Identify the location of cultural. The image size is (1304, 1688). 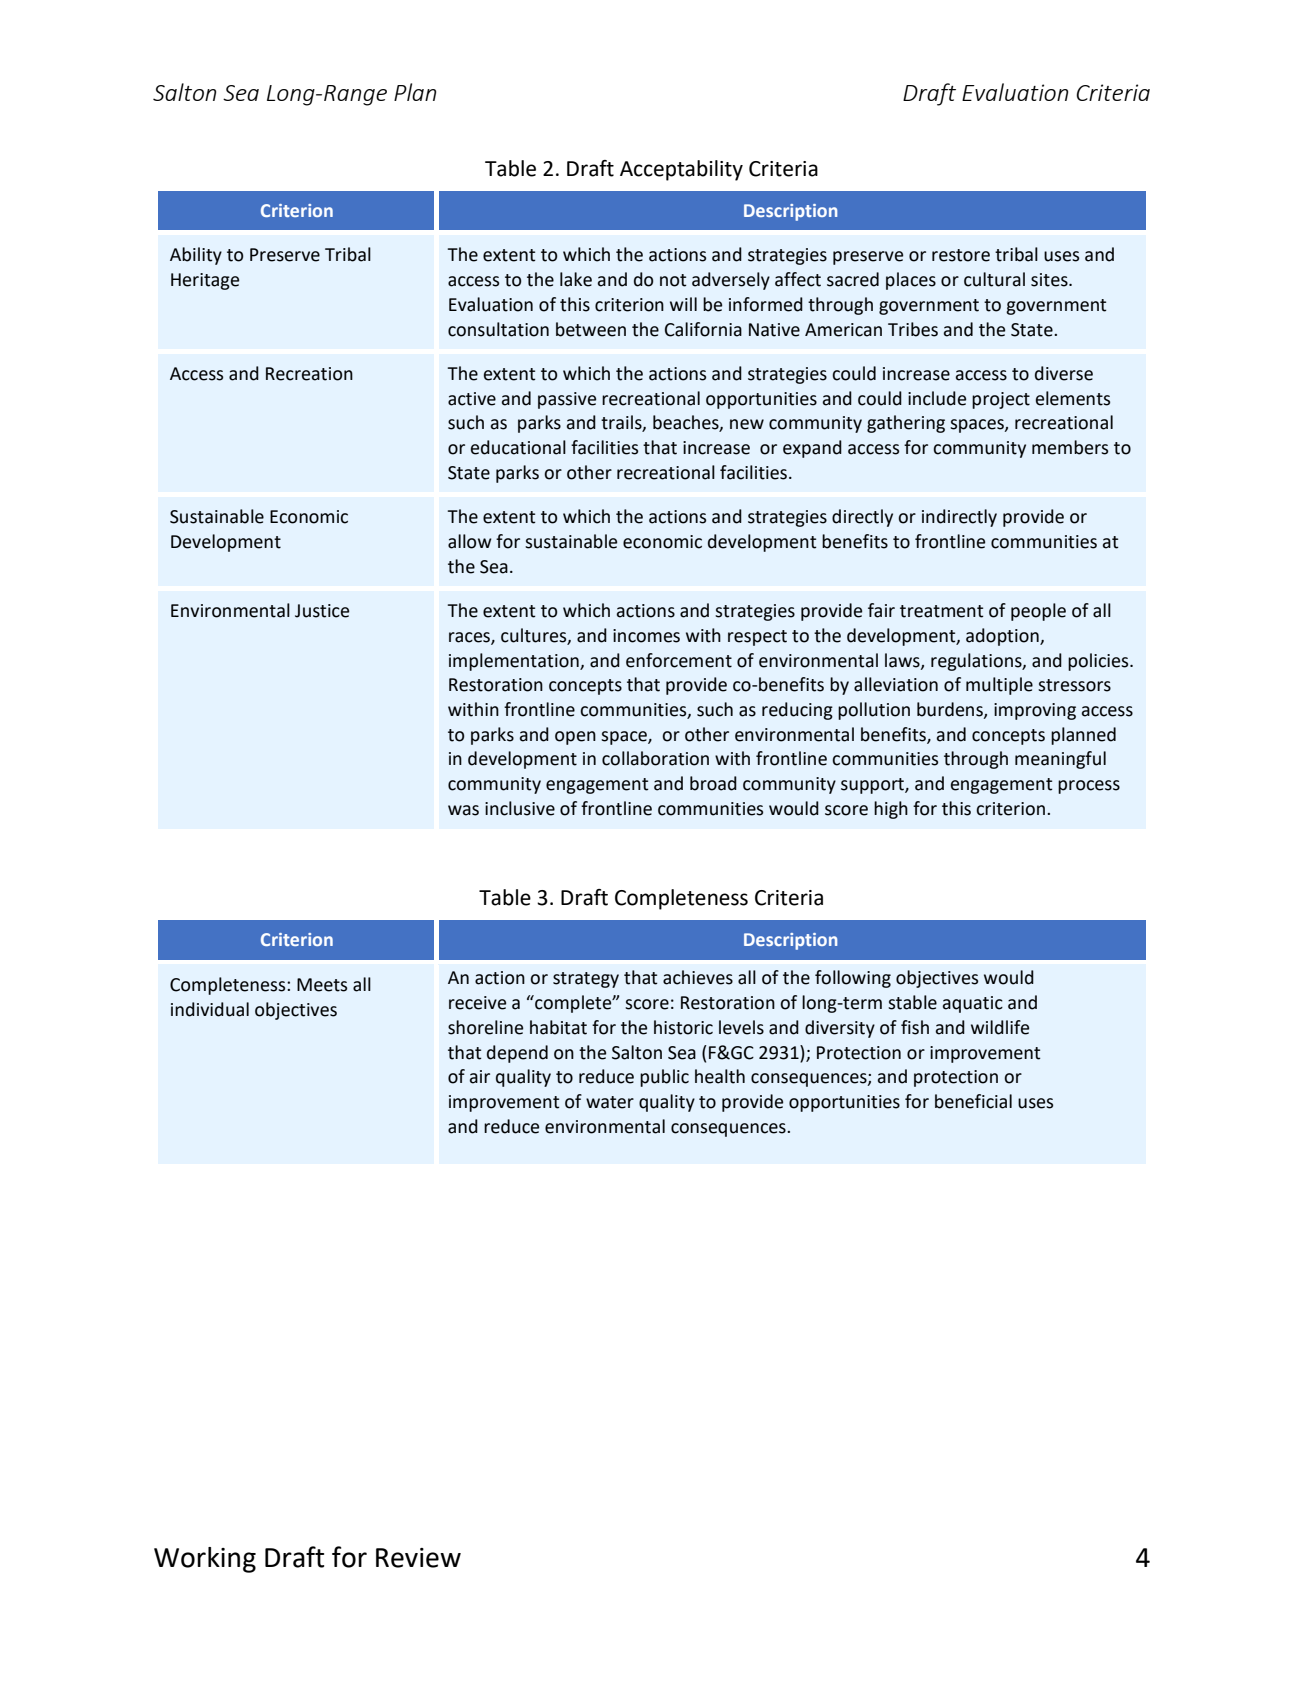
(994, 279).
